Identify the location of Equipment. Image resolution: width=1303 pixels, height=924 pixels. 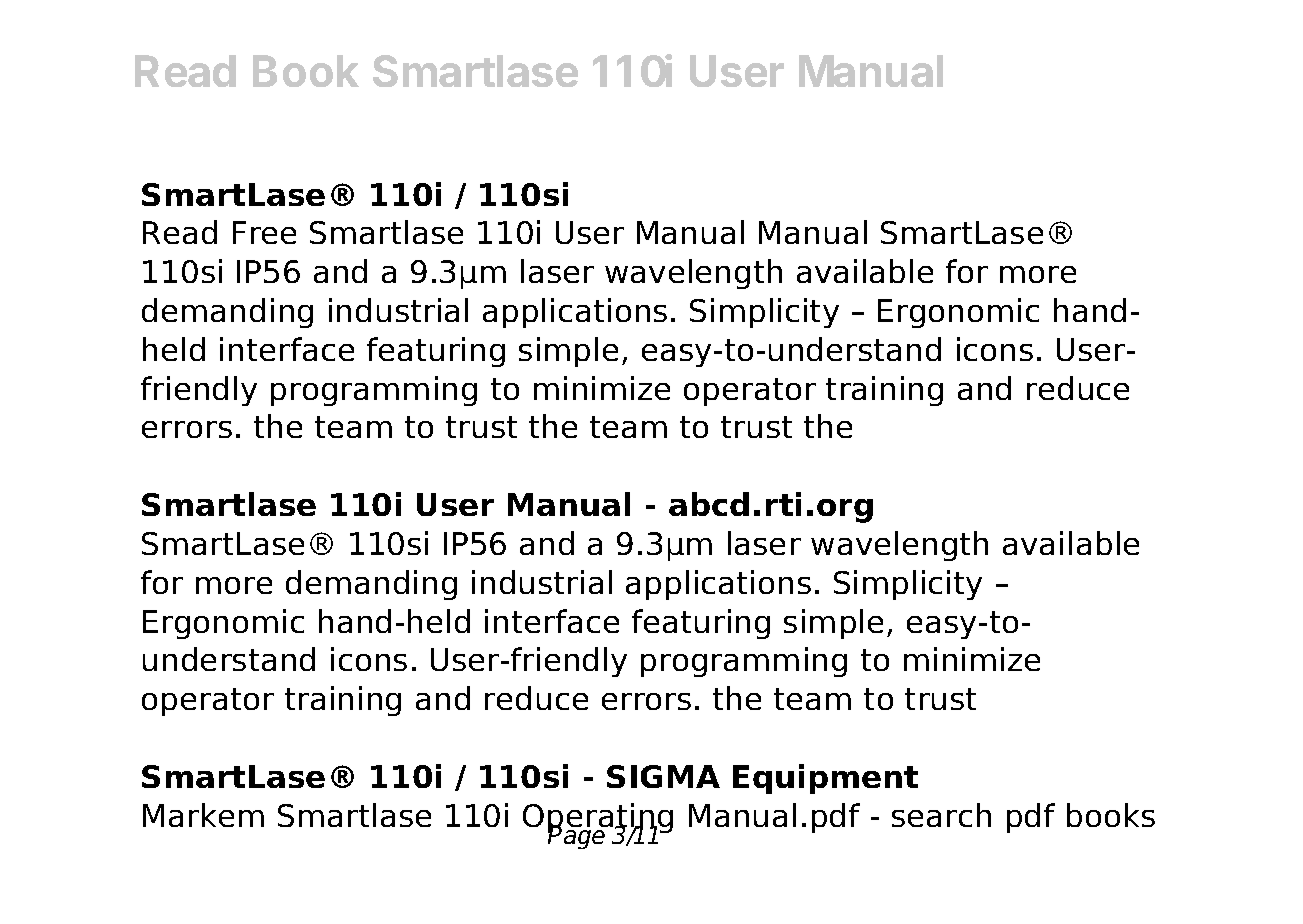
(825, 779).
